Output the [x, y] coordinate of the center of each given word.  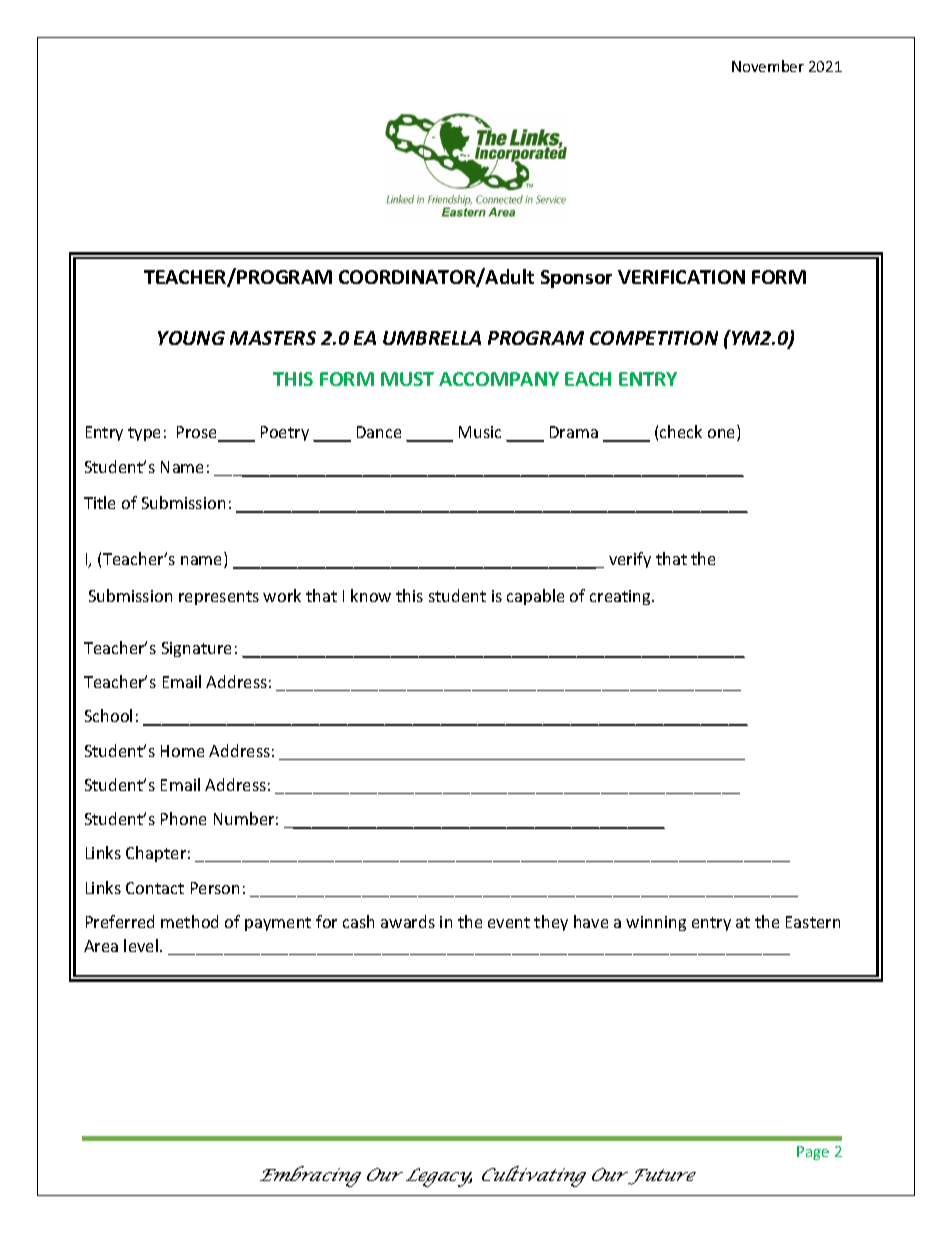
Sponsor [576, 279]
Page [813, 1153]
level [141, 945]
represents [219, 598]
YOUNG [191, 338]
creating [621, 597]
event [509, 922]
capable [535, 597]
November [768, 66]
